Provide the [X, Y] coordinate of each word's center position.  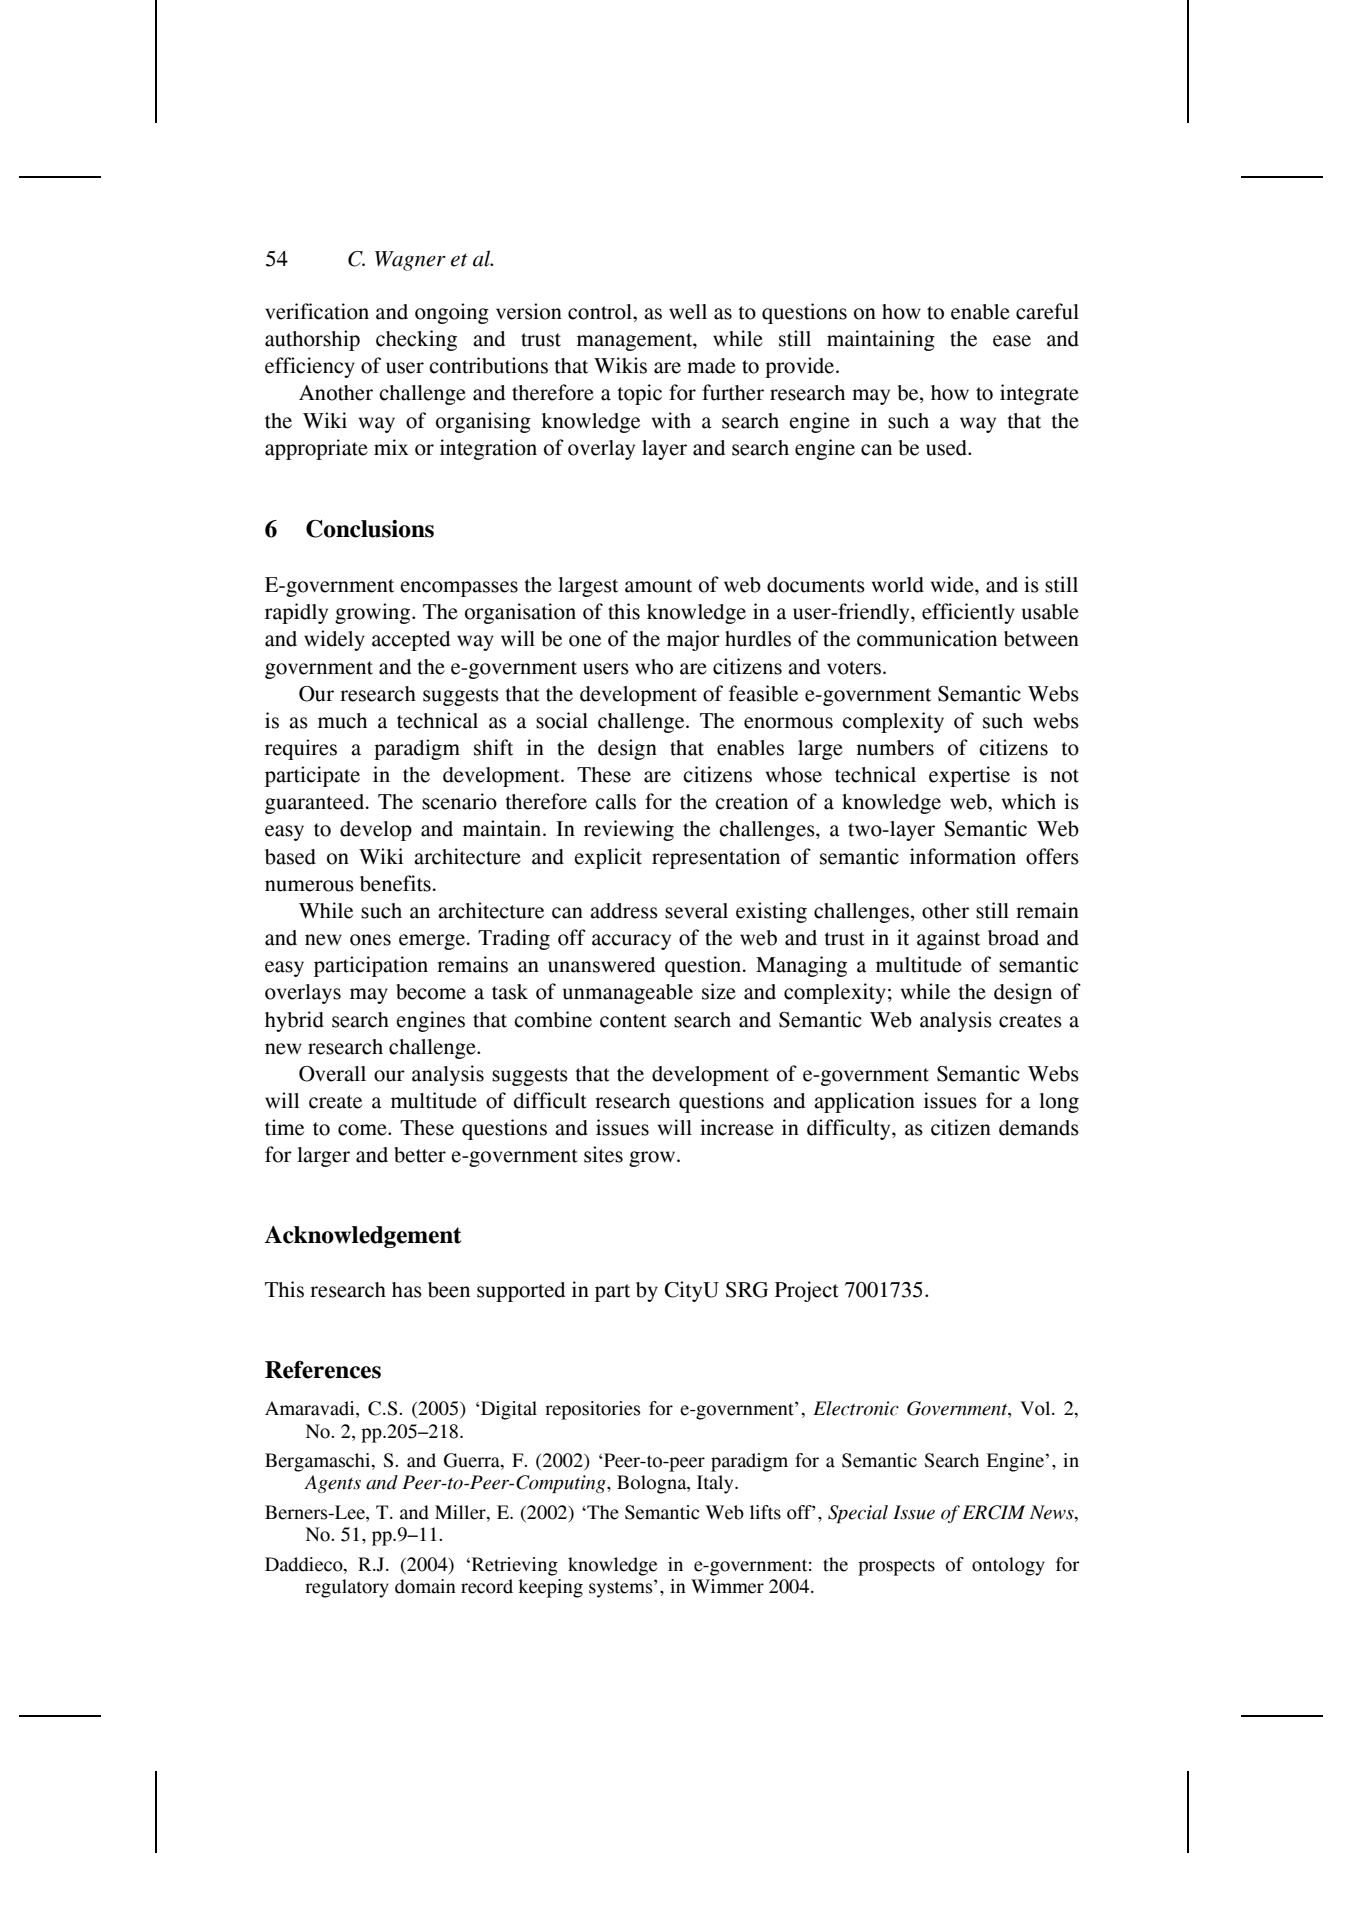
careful [1047, 311]
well [688, 312]
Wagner [410, 261]
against [948, 939]
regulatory [347, 1588]
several [696, 911]
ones [370, 940]
